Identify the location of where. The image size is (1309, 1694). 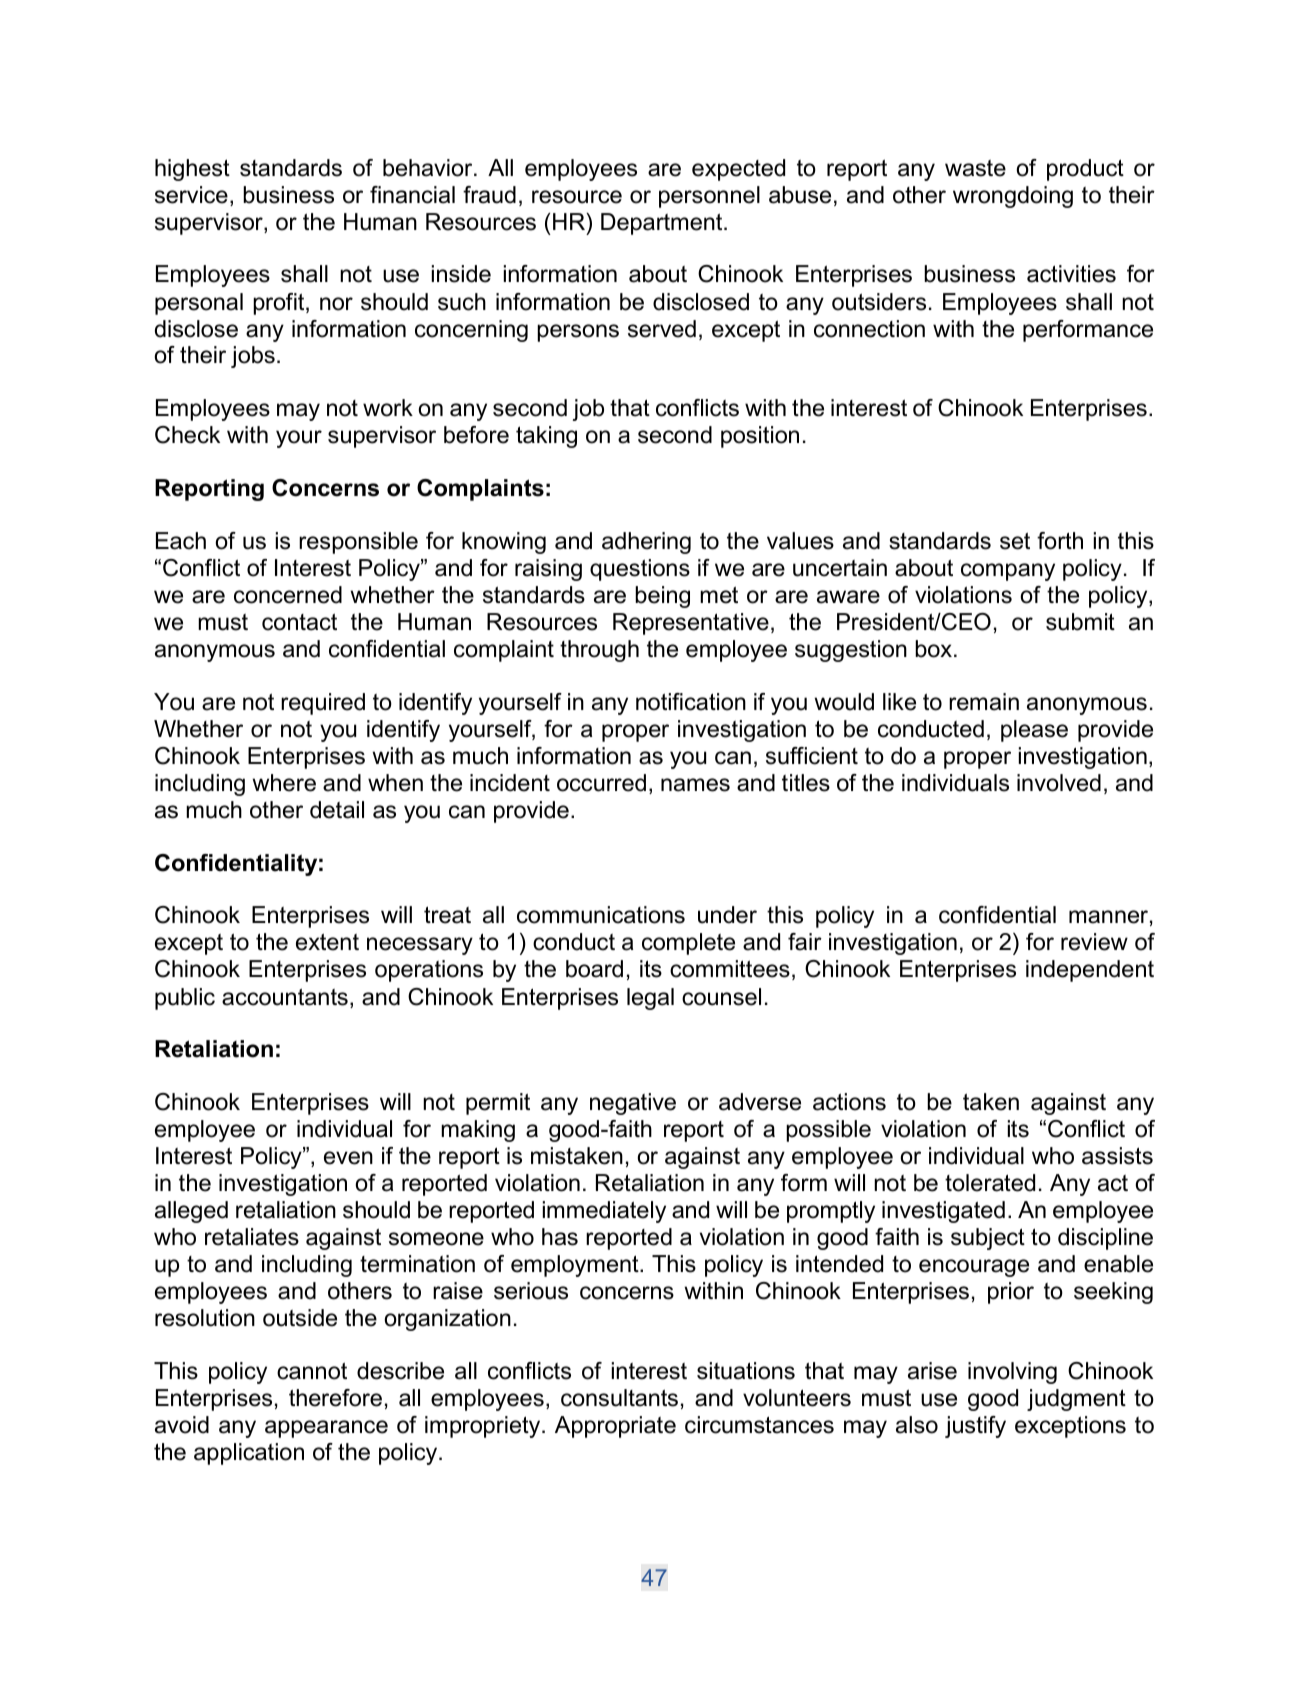
(284, 783).
